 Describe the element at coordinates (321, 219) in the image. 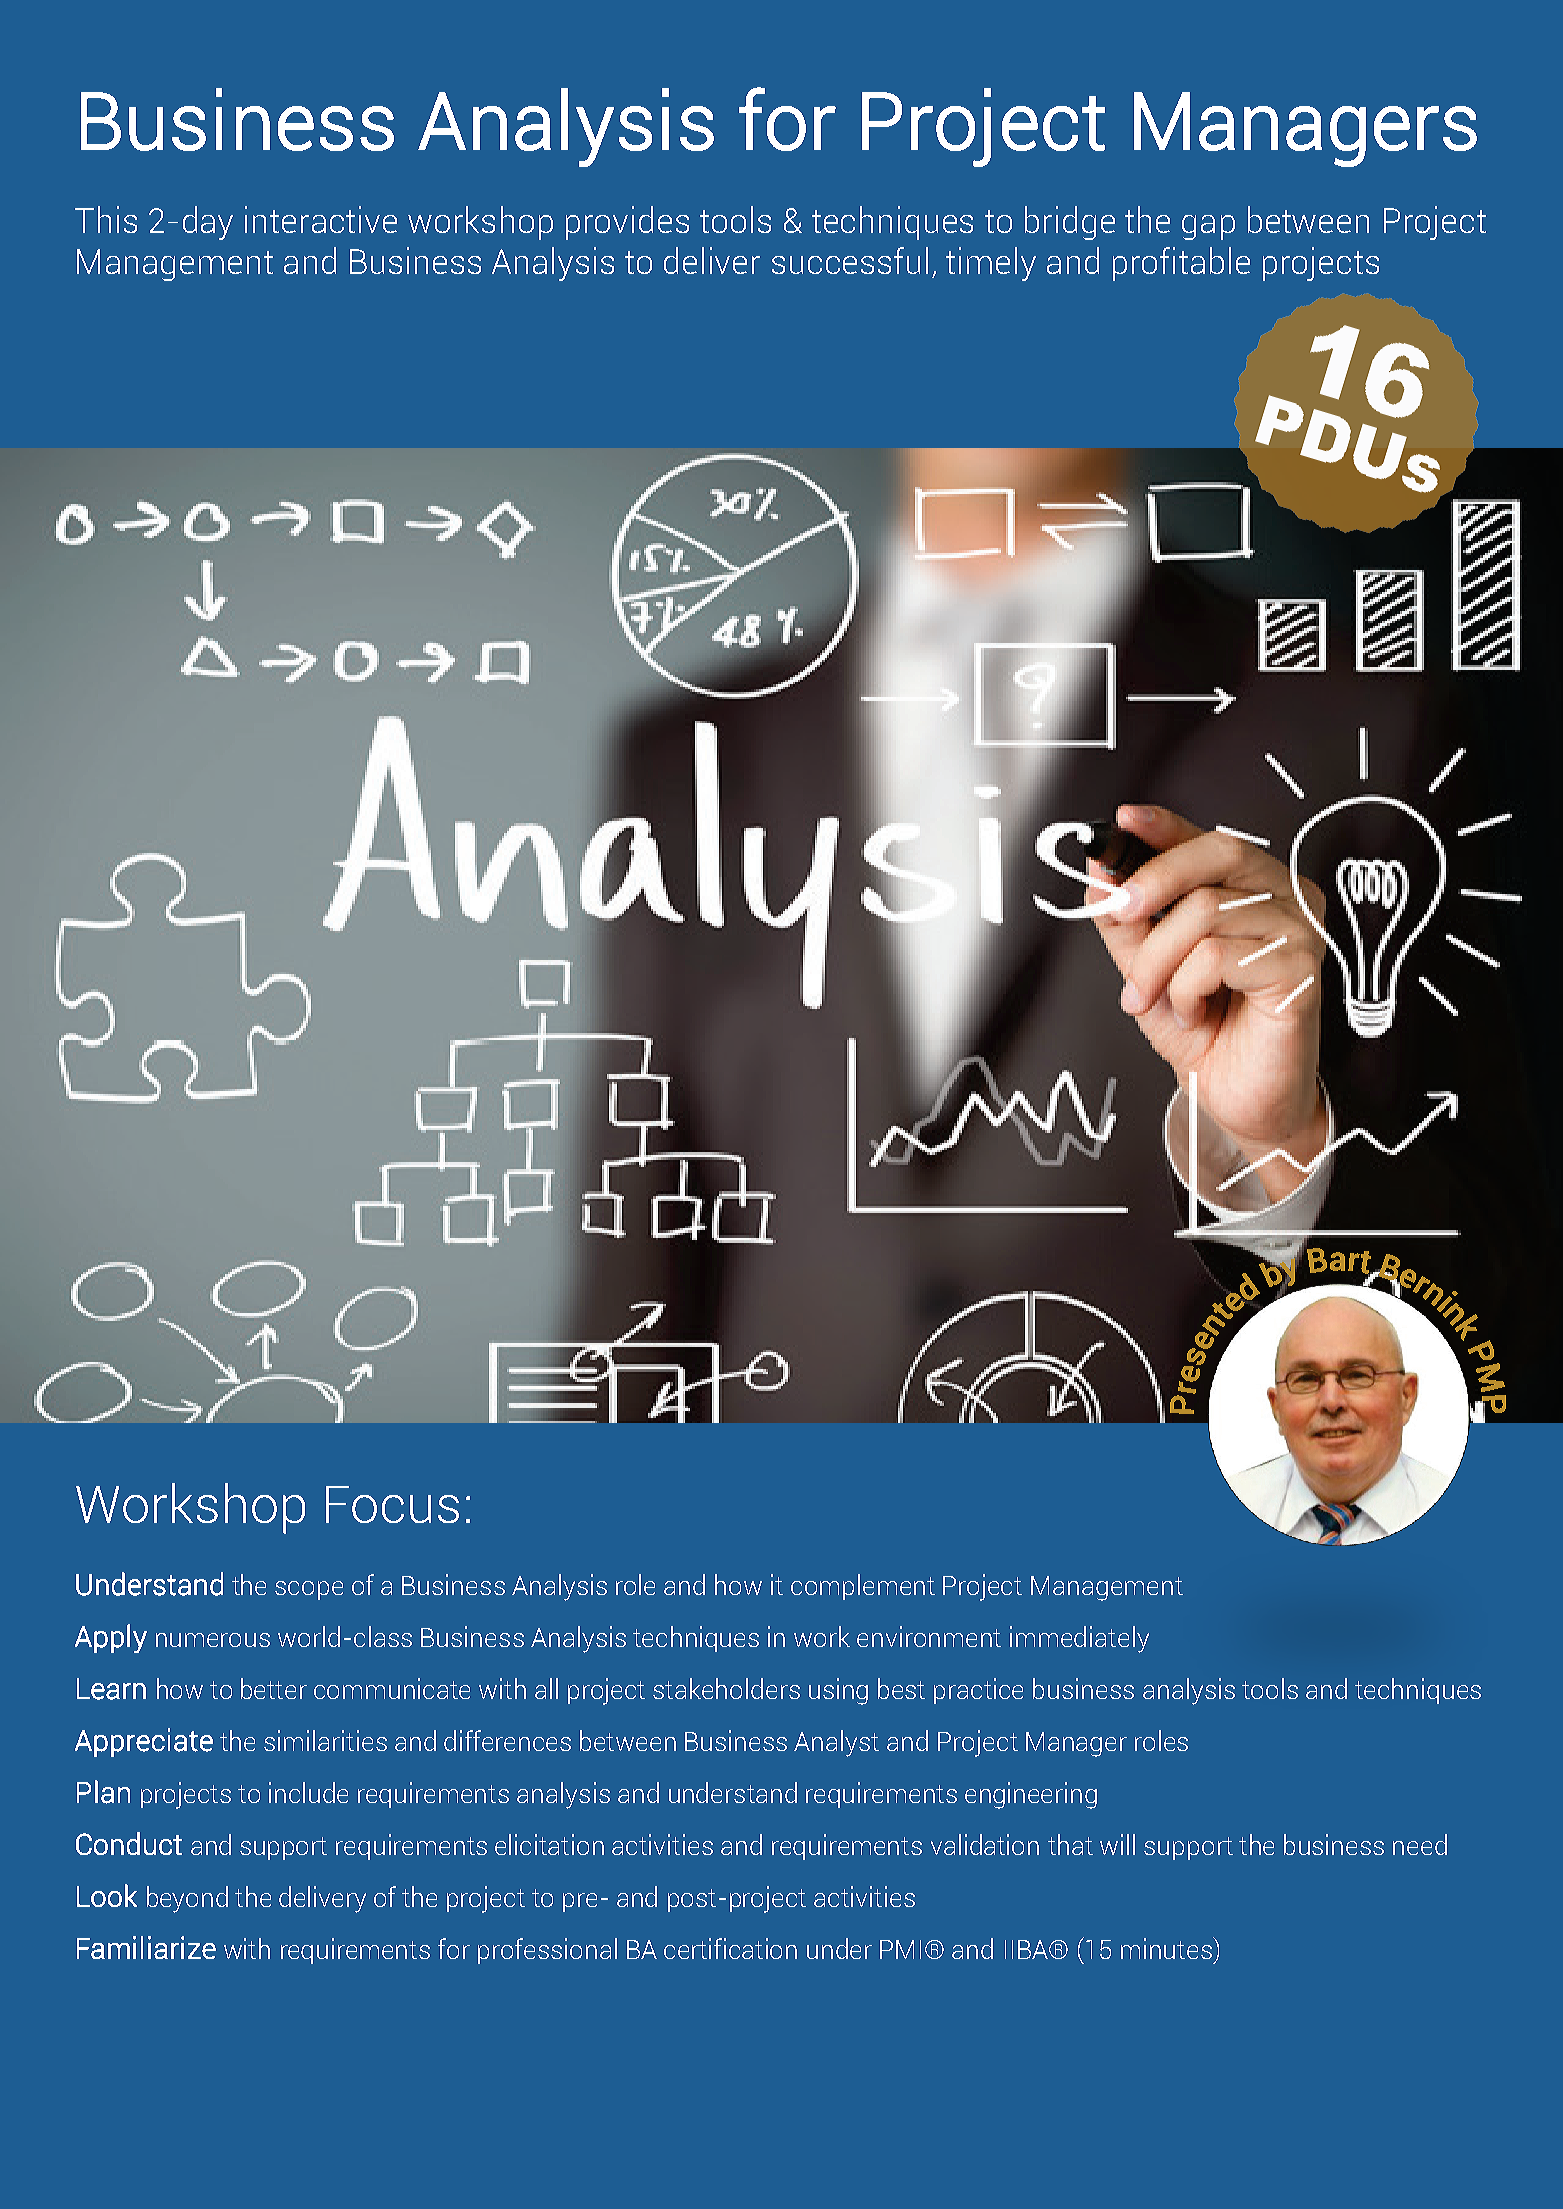

I see `interactive` at that location.
